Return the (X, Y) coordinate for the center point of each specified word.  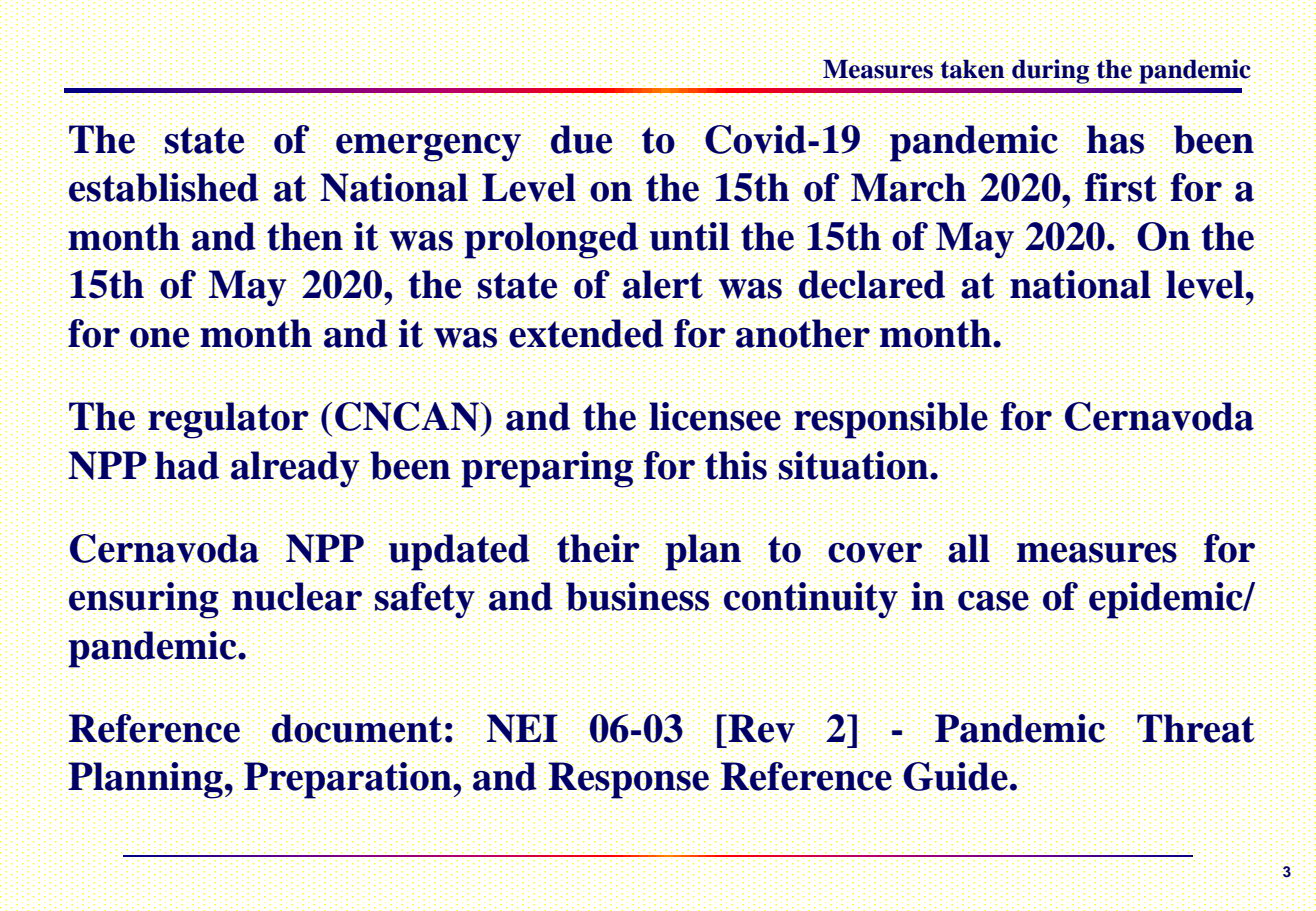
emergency (428, 148)
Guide (955, 776)
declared (872, 284)
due (581, 138)
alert (663, 284)
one (159, 338)
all (968, 548)
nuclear (297, 595)
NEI (522, 727)
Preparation (348, 781)
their (598, 548)
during (1051, 71)
